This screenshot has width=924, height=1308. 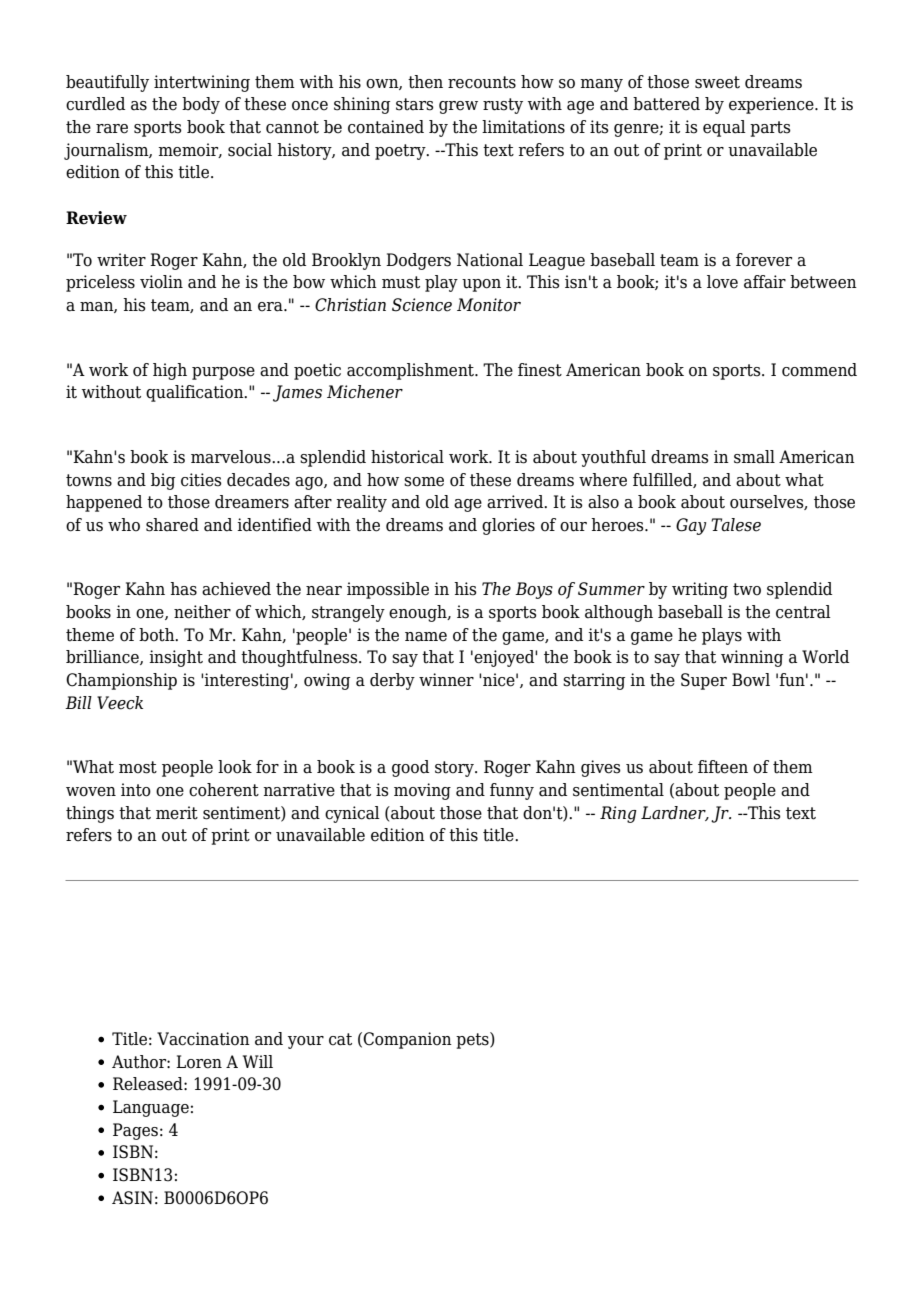 What do you see at coordinates (752, 658) in the screenshot?
I see `winning` at bounding box center [752, 658].
